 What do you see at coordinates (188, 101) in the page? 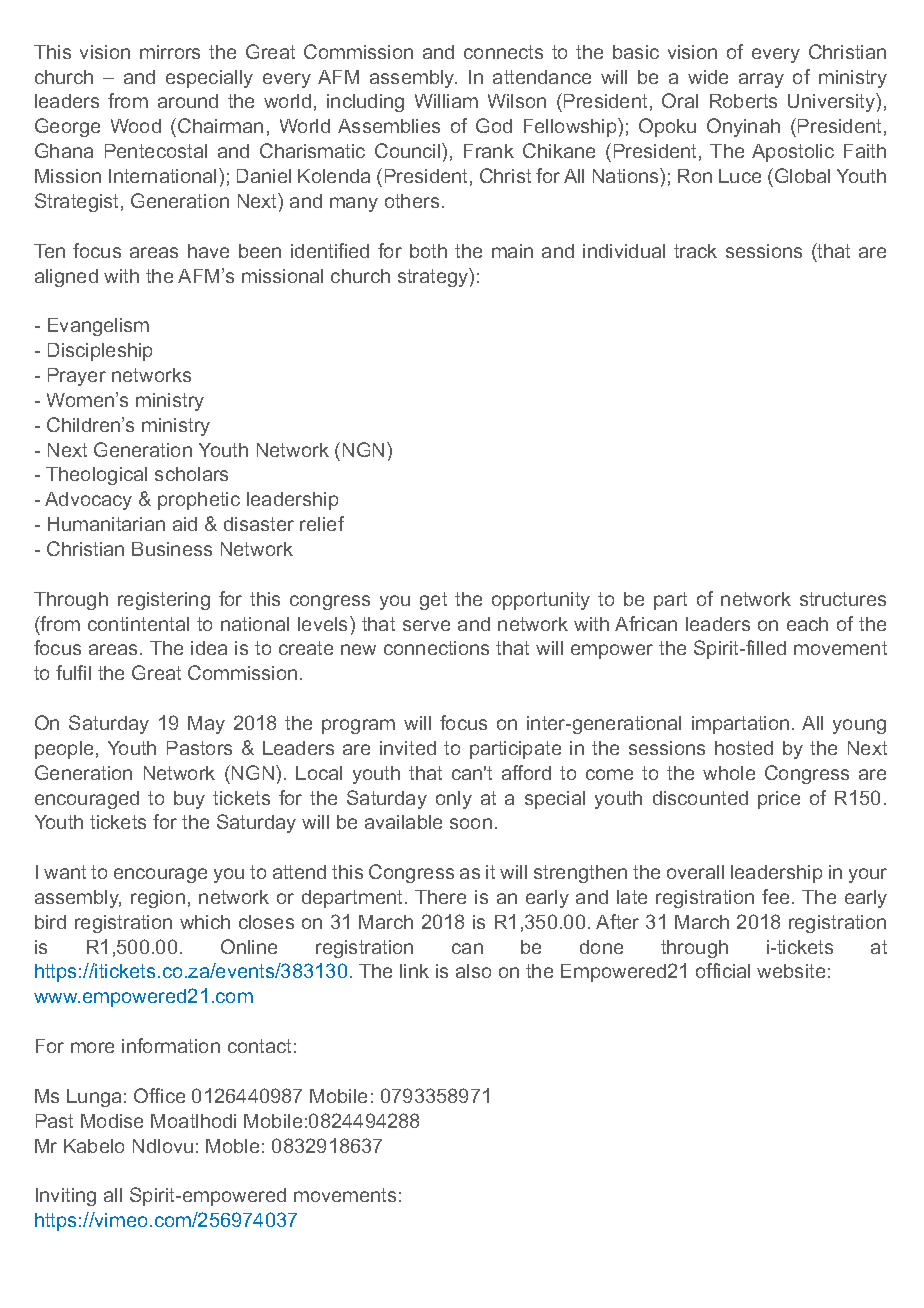
I see `around` at bounding box center [188, 101].
